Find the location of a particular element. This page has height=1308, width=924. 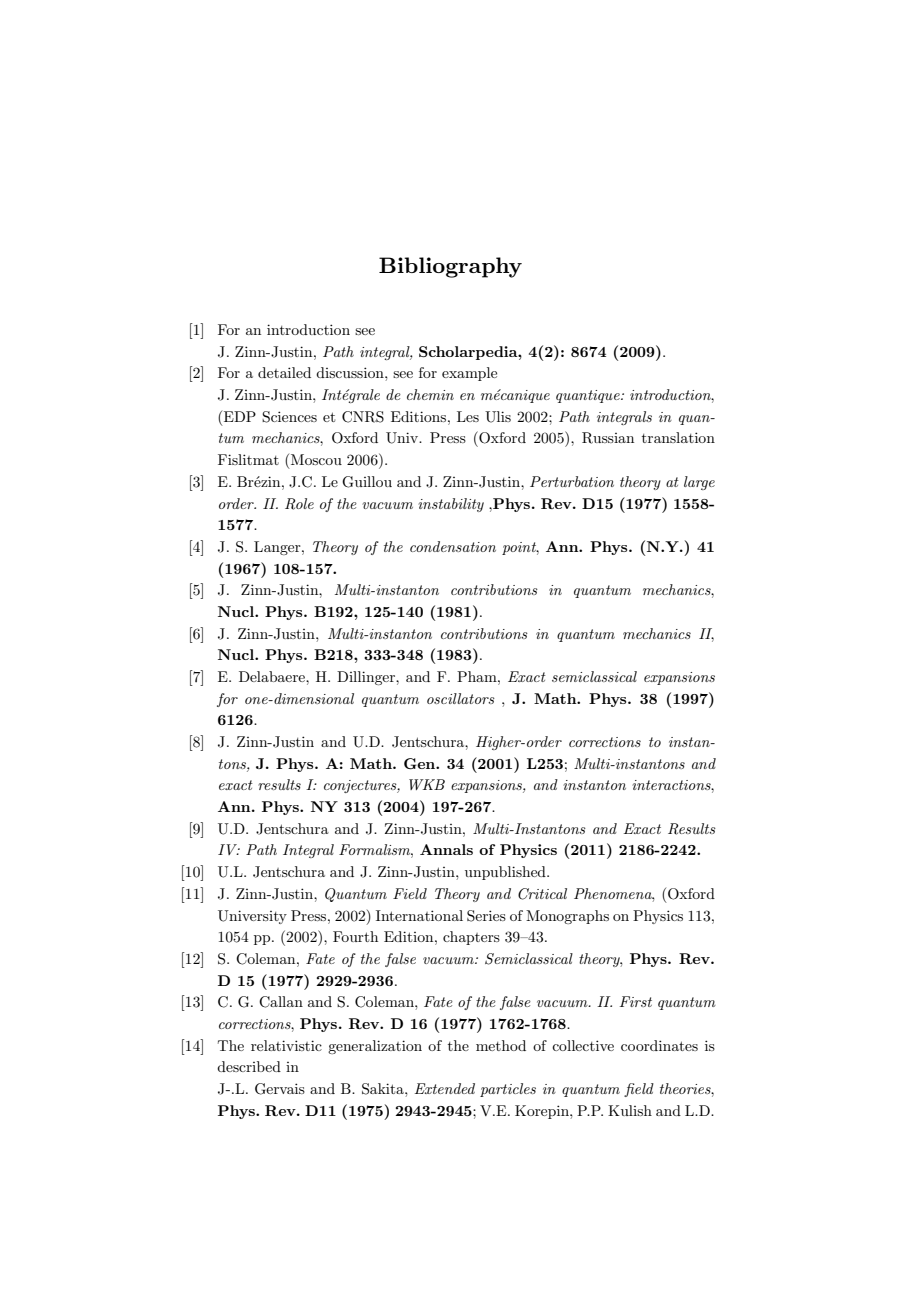

Fourth is located at coordinates (355, 936).
